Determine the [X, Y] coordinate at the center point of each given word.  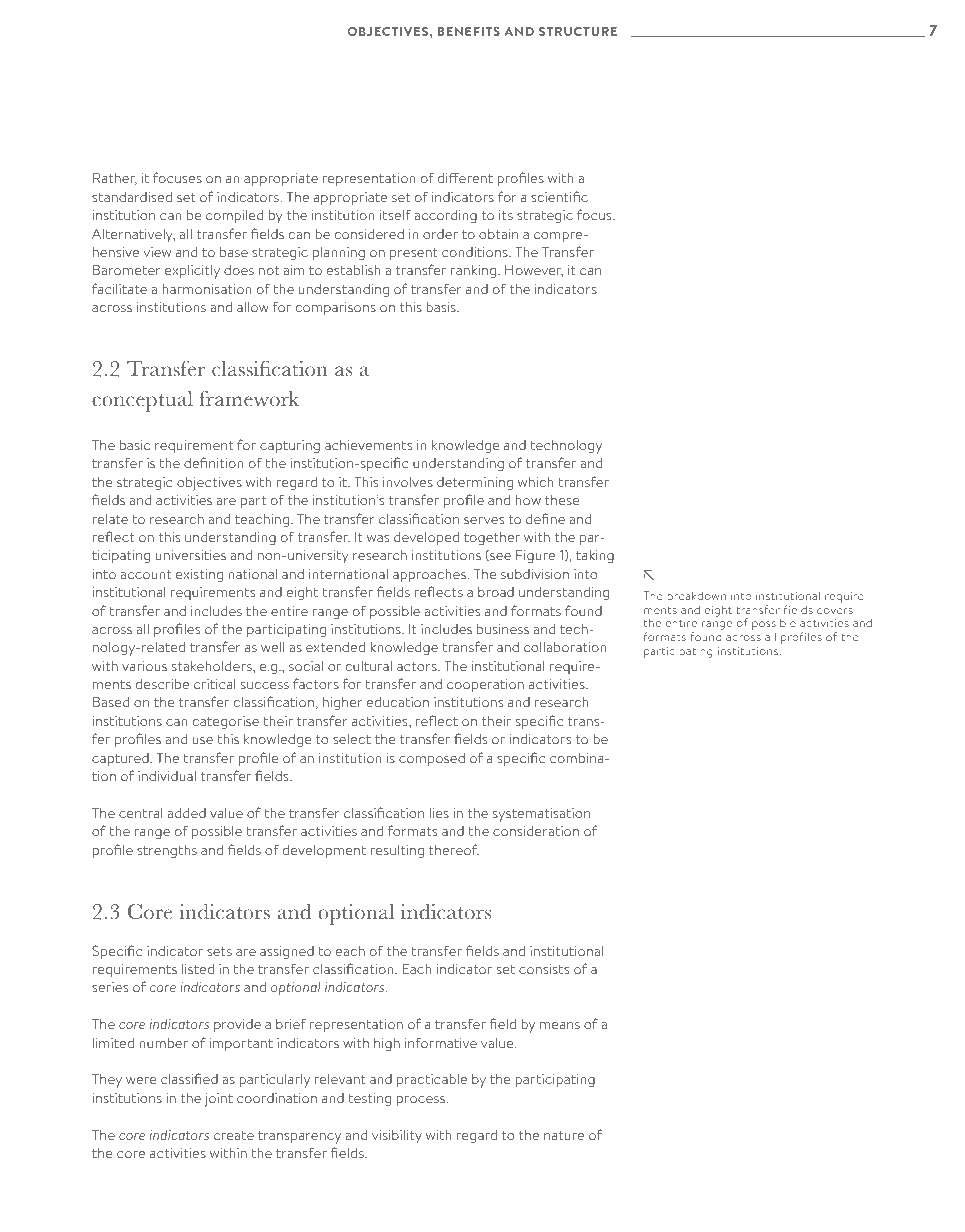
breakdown [697, 596]
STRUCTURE [578, 31]
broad [496, 592]
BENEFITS [469, 31]
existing [199, 575]
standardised [132, 197]
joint [219, 1100]
